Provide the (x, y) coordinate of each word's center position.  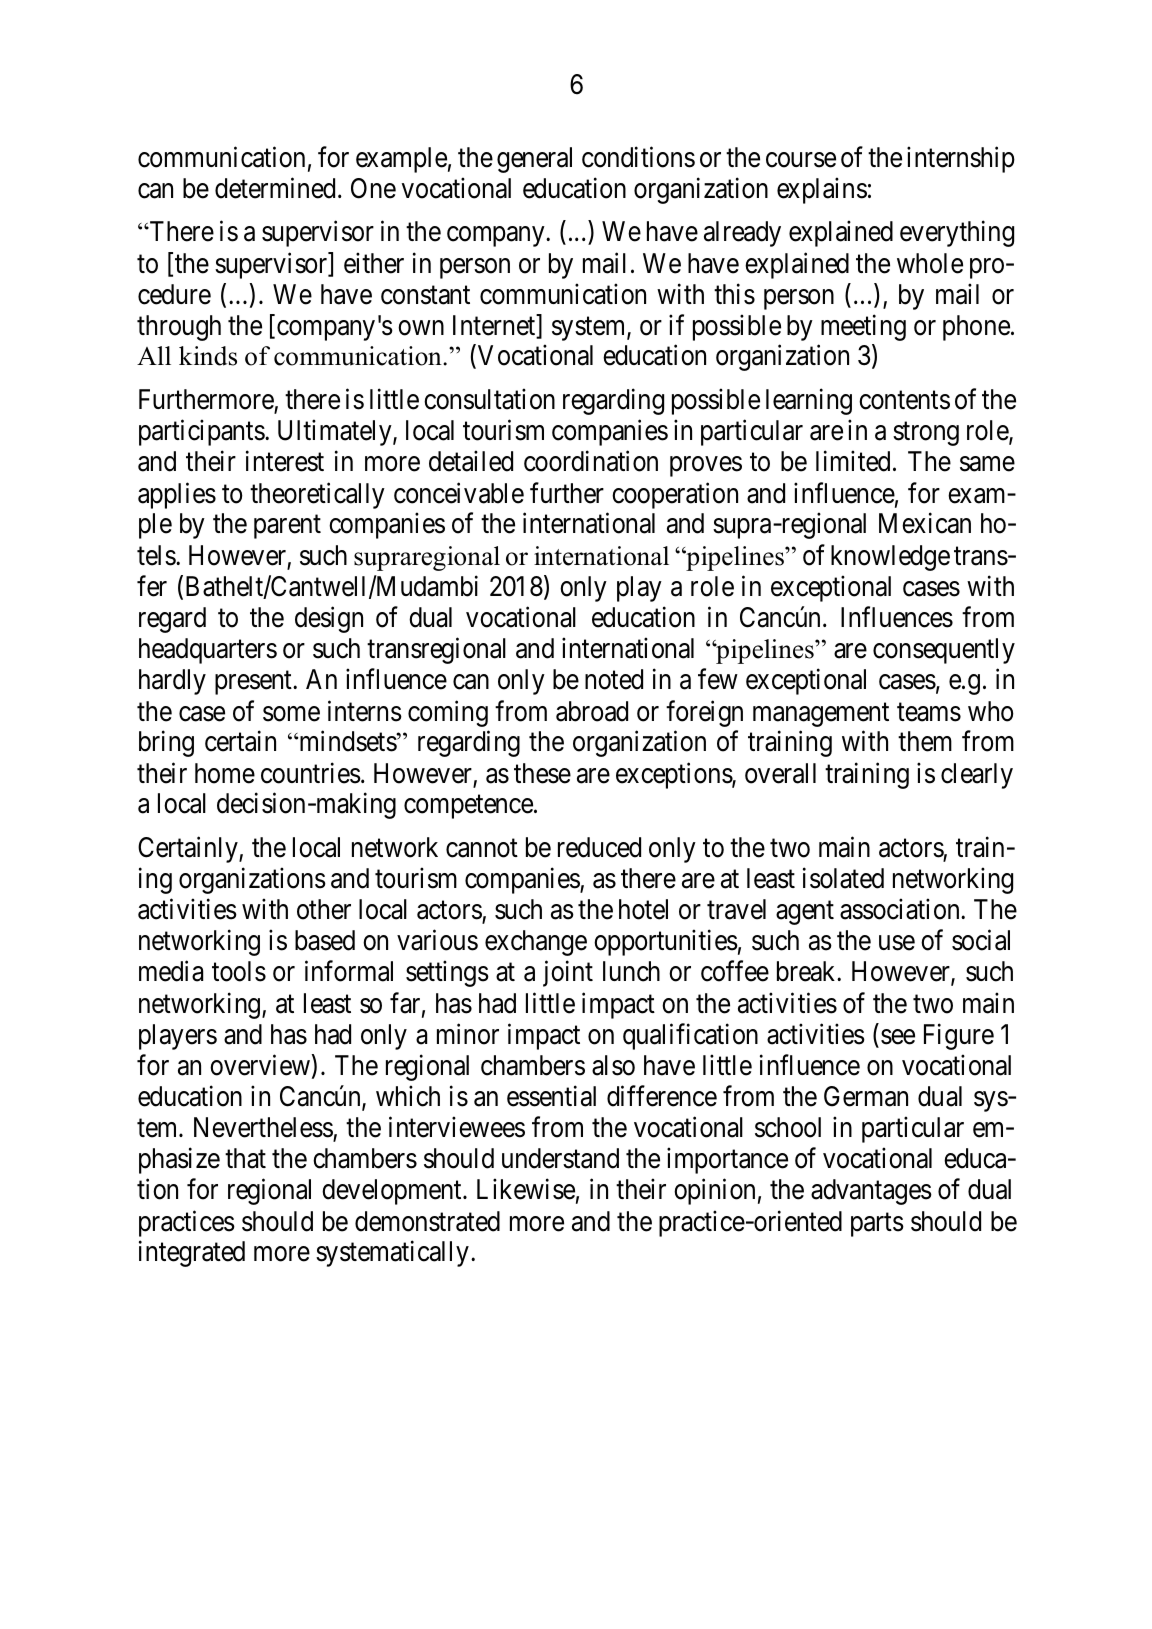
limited (853, 461)
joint (568, 974)
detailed (471, 461)
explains (822, 191)
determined (275, 188)
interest (285, 461)
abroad (592, 711)
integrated (192, 1254)
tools (239, 971)
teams (929, 712)
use (897, 943)
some (291, 714)
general (534, 160)
